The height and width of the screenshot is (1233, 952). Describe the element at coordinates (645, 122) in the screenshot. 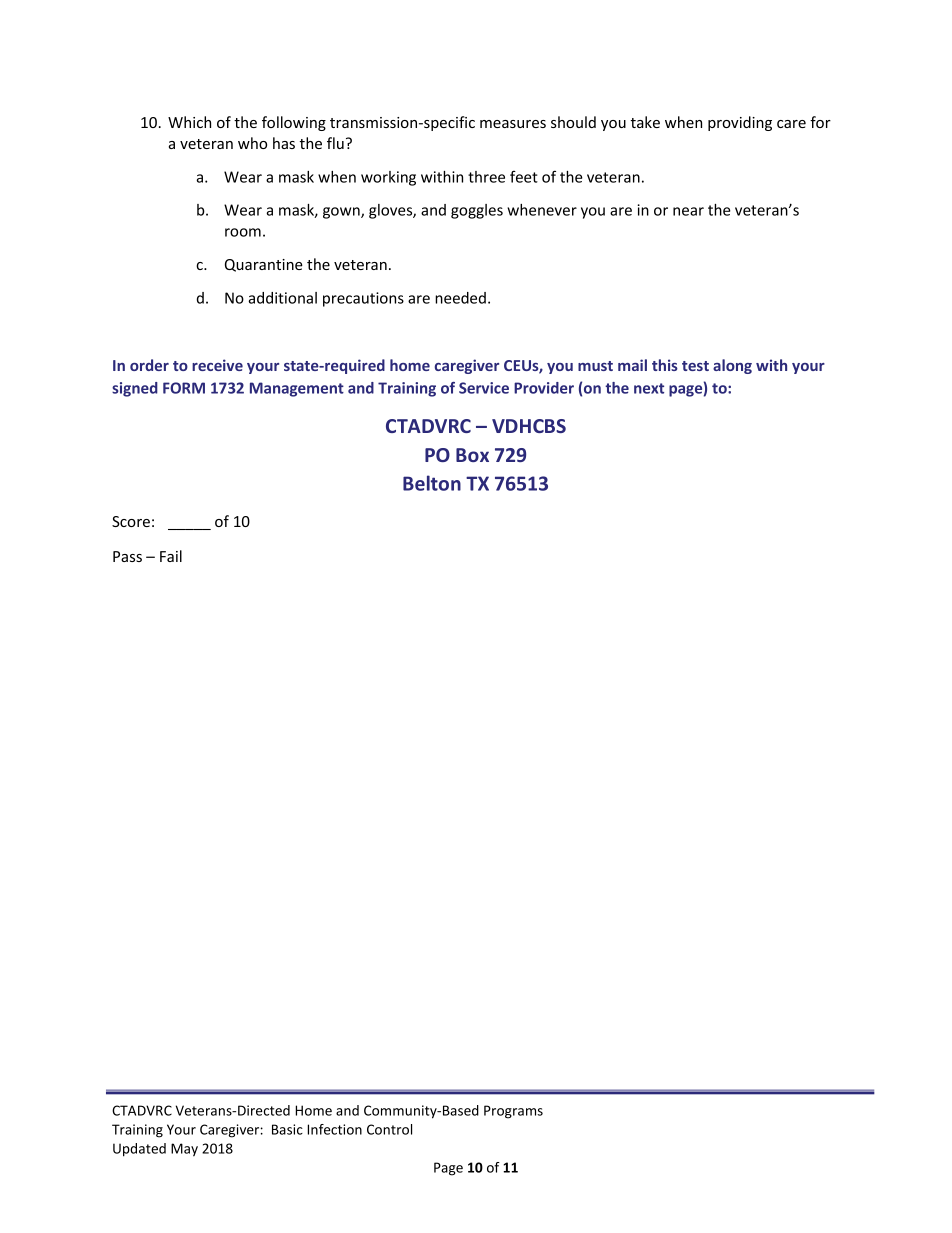

I see `take` at that location.
